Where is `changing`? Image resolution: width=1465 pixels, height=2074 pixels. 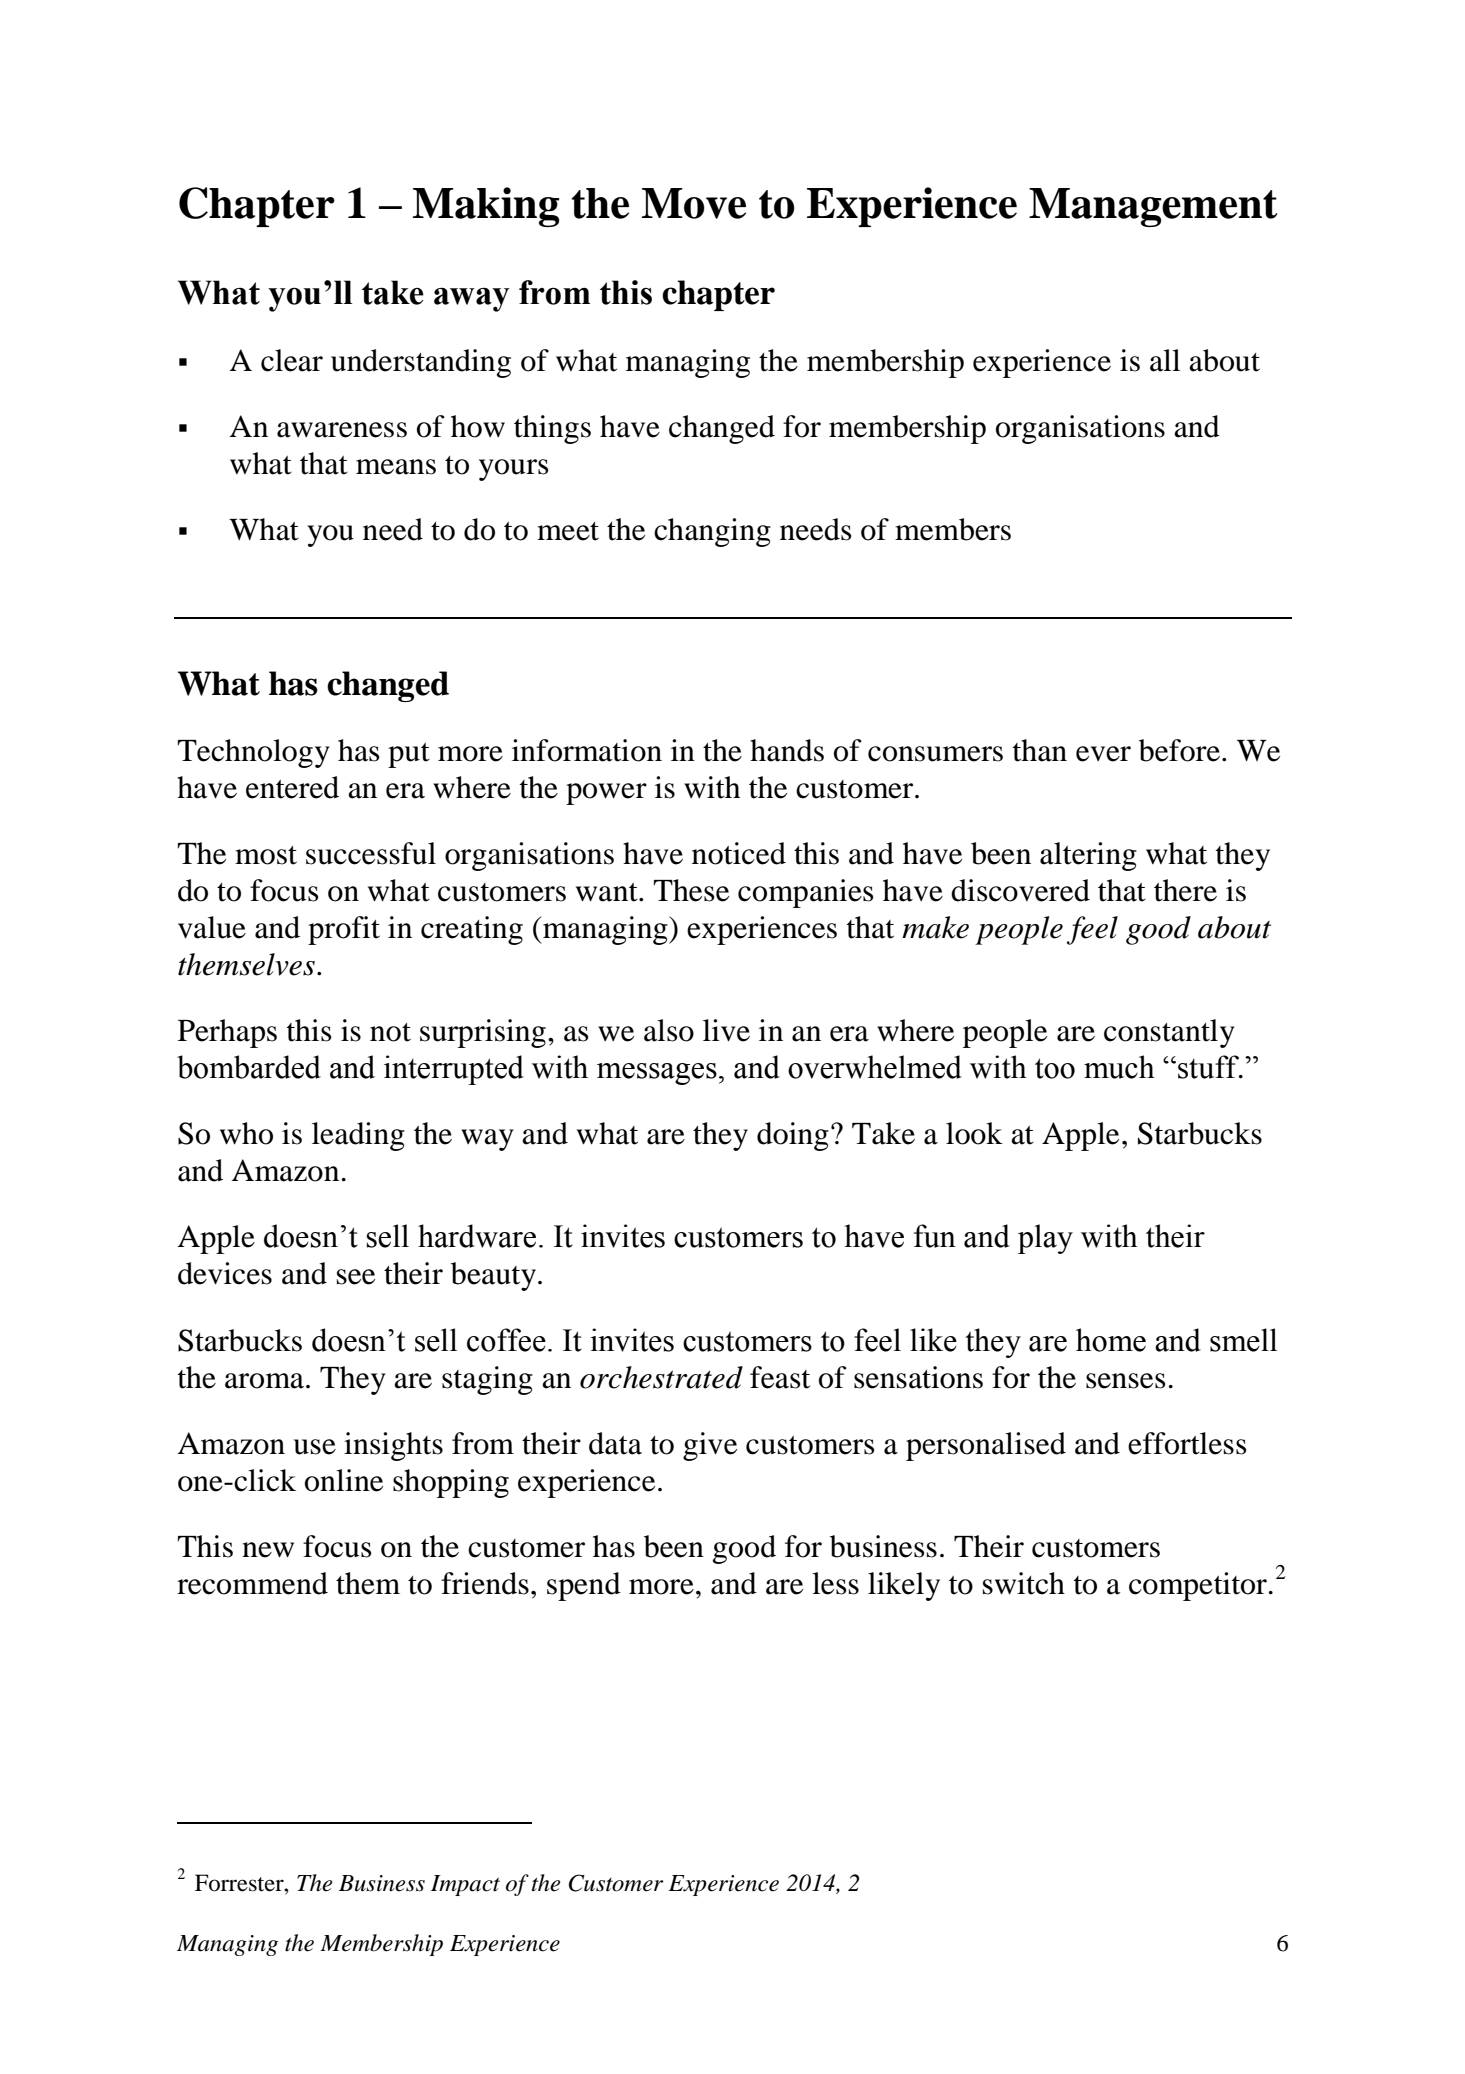 changing is located at coordinates (712, 532).
